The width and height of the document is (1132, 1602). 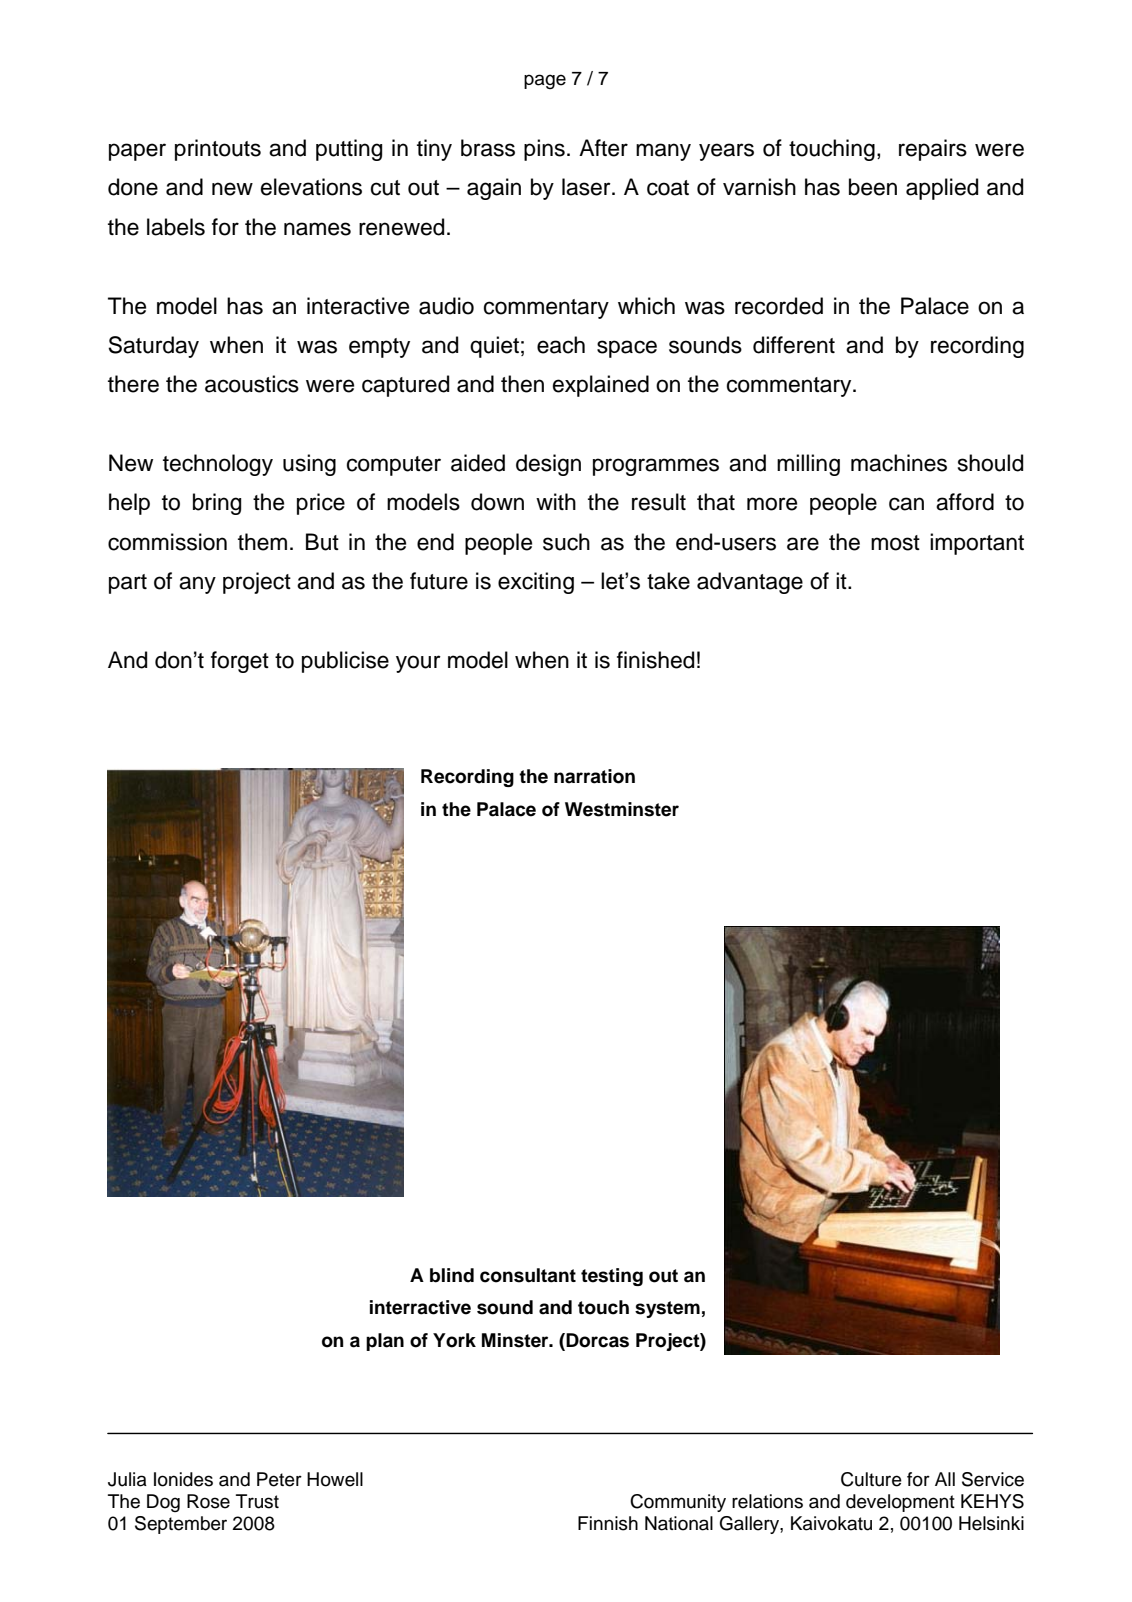 What do you see at coordinates (544, 150) in the document?
I see `pins` at bounding box center [544, 150].
